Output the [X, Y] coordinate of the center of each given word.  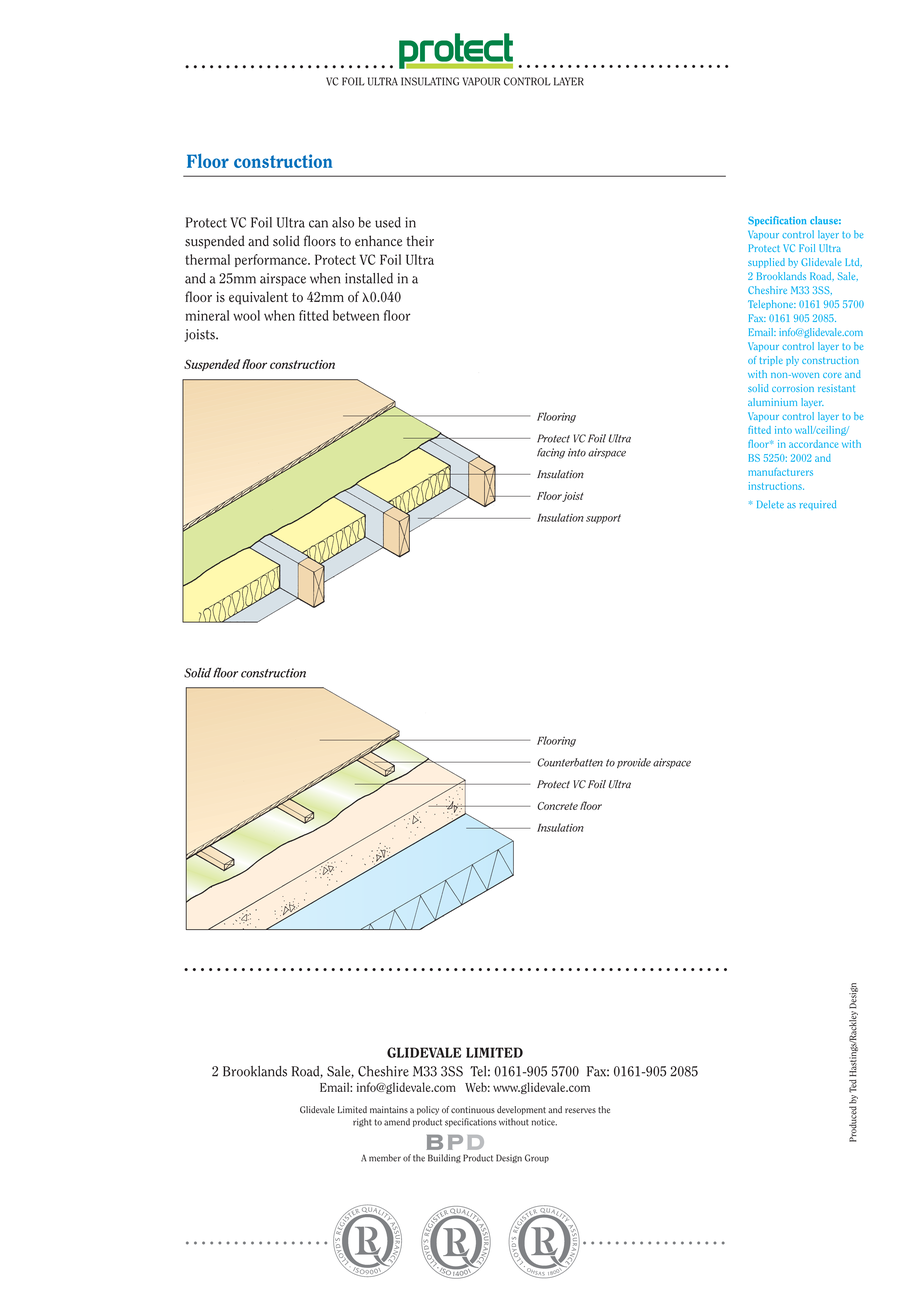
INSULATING [430, 81]
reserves [580, 1111]
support [603, 519]
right [362, 1122]
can [318, 224]
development [521, 1110]
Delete [770, 504]
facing [551, 453]
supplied [766, 263]
